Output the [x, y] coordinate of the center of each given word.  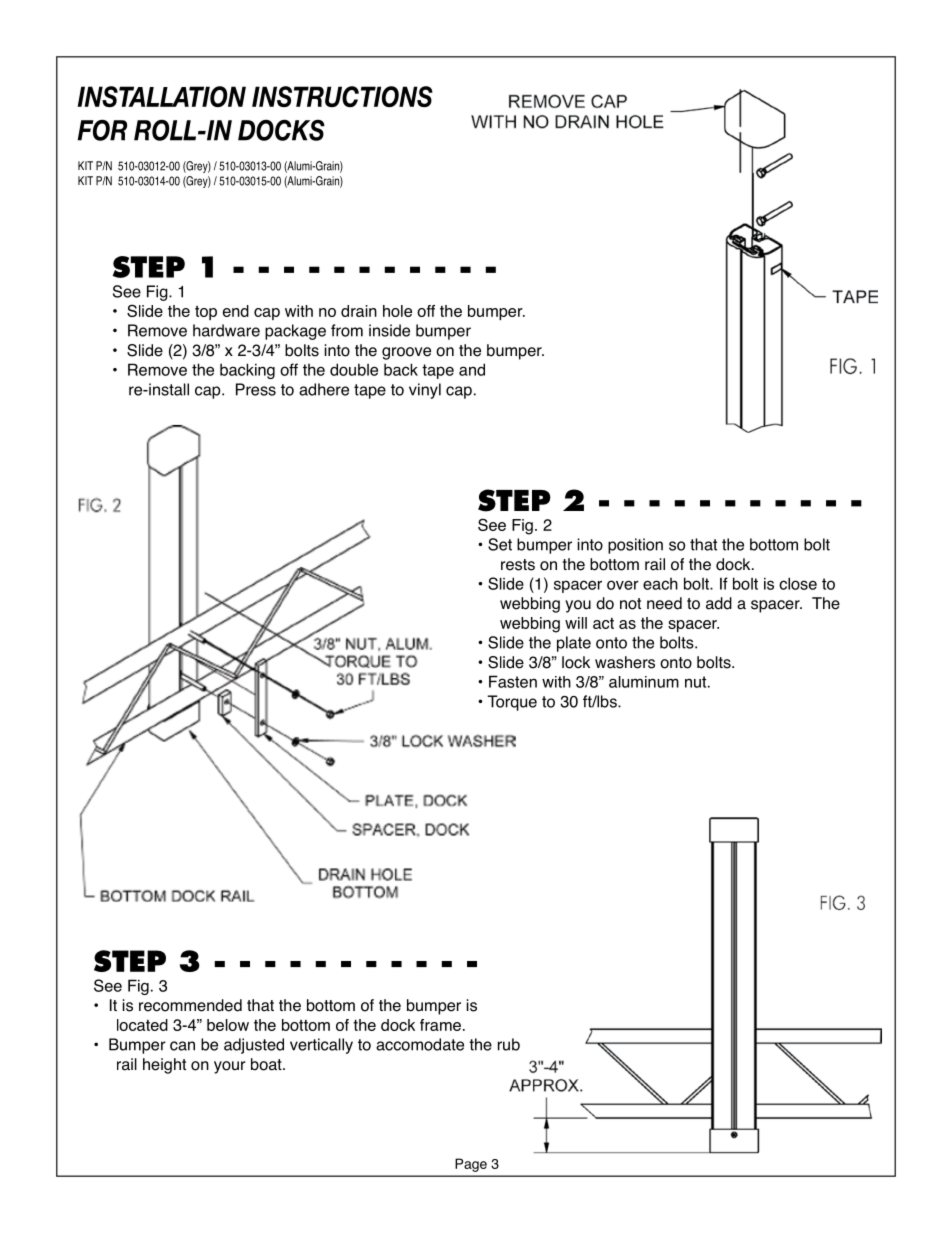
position [635, 546]
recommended [190, 1005]
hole [397, 311]
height [164, 1066]
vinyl [425, 391]
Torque [512, 703]
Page [471, 1165]
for [102, 130]
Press [256, 389]
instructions [342, 96]
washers [625, 662]
